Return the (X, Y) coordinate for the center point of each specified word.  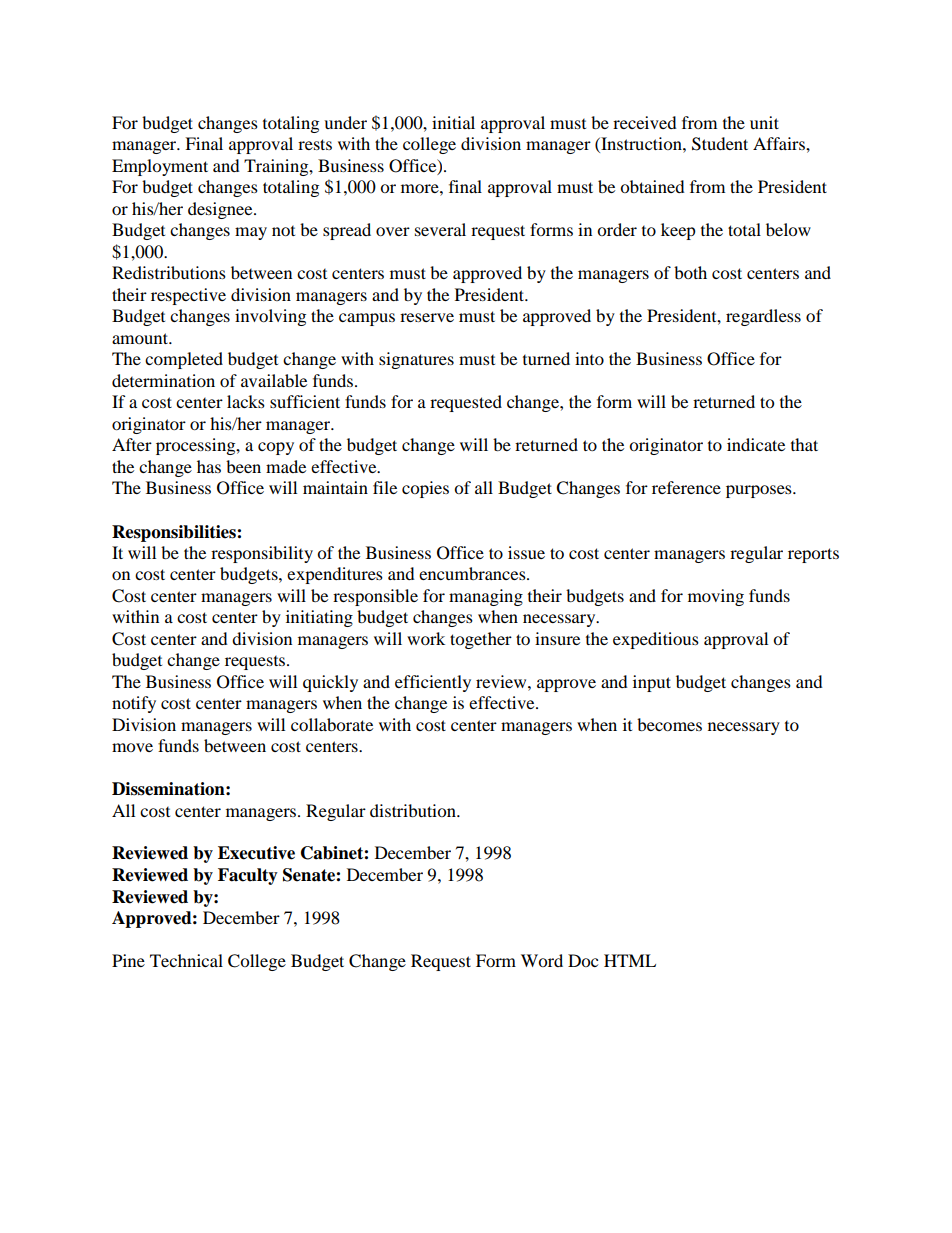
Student (720, 144)
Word (542, 960)
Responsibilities (175, 533)
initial (453, 122)
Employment (160, 167)
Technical (186, 960)
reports (813, 555)
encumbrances (473, 573)
